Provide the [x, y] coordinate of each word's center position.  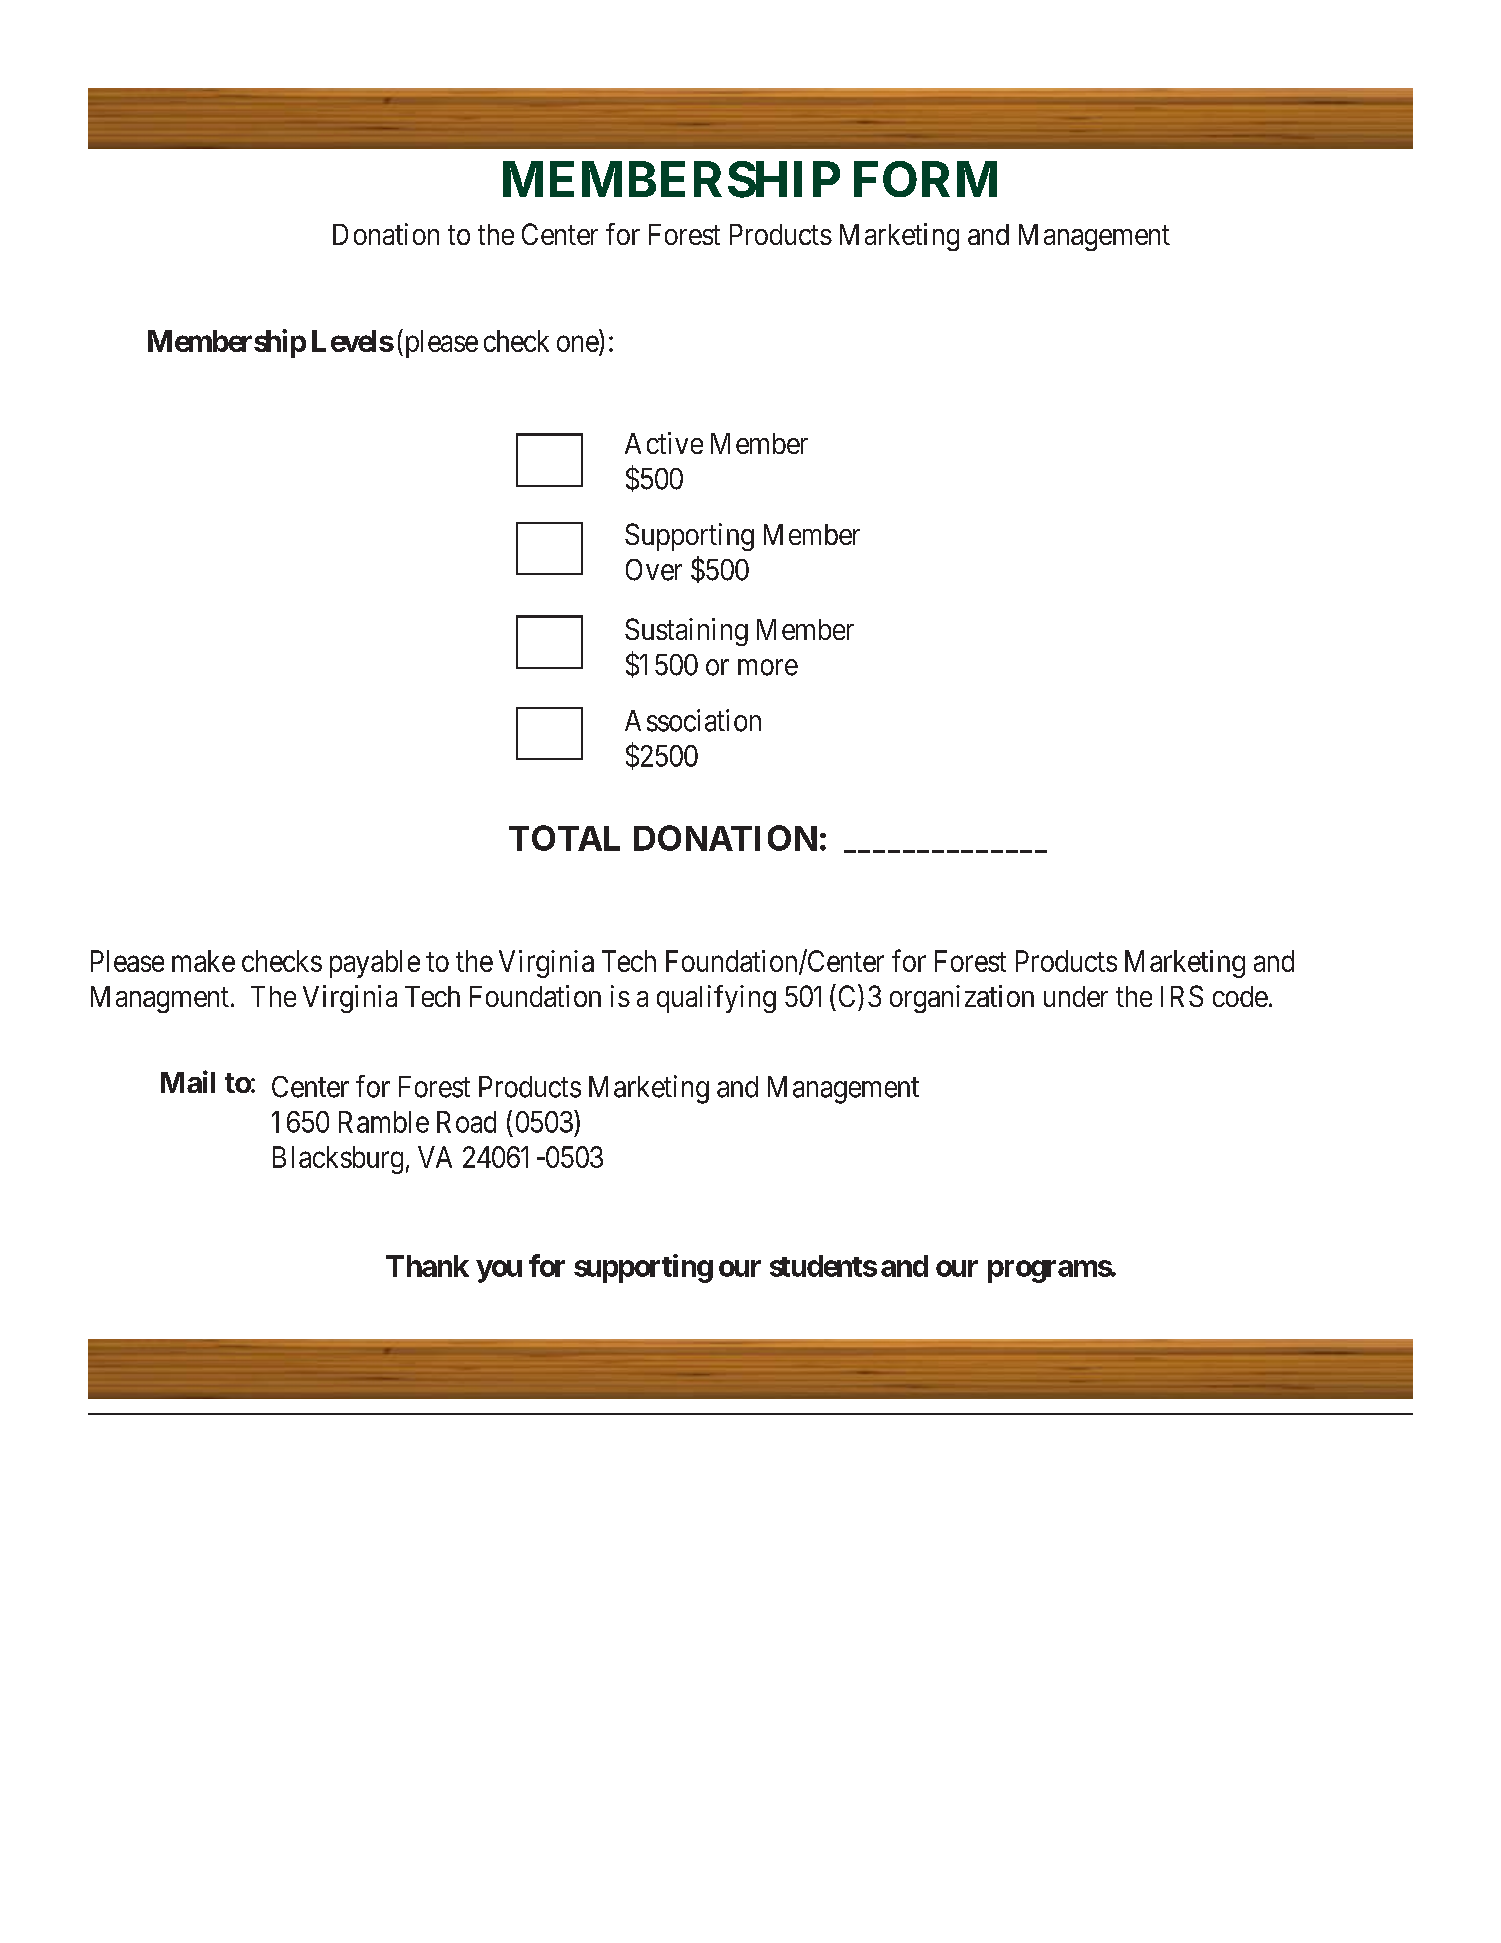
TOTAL [564, 838]
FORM [925, 179]
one [578, 345]
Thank [427, 1266]
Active [664, 443]
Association [693, 720]
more [768, 667]
